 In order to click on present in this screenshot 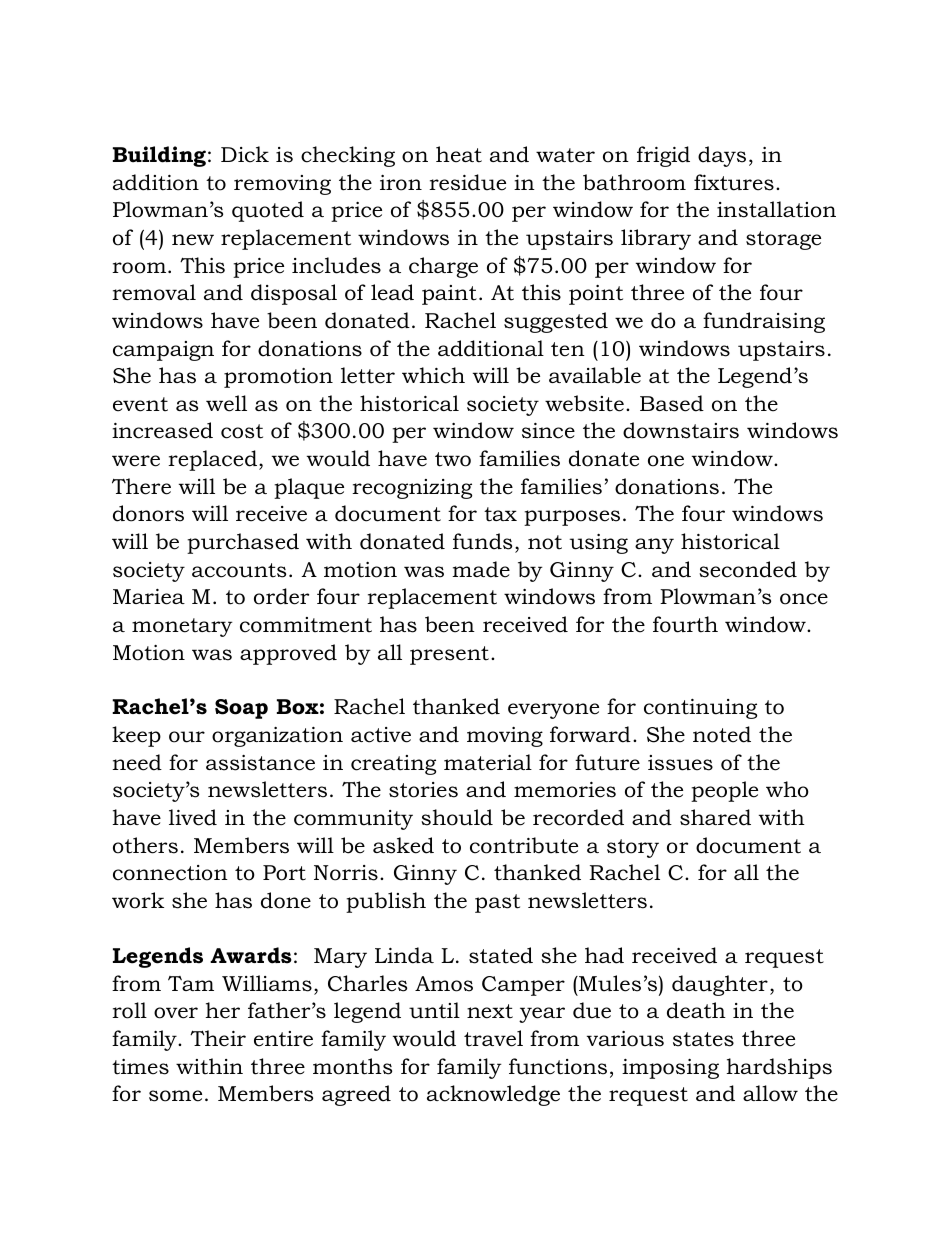, I will do `click(449, 655)`.
